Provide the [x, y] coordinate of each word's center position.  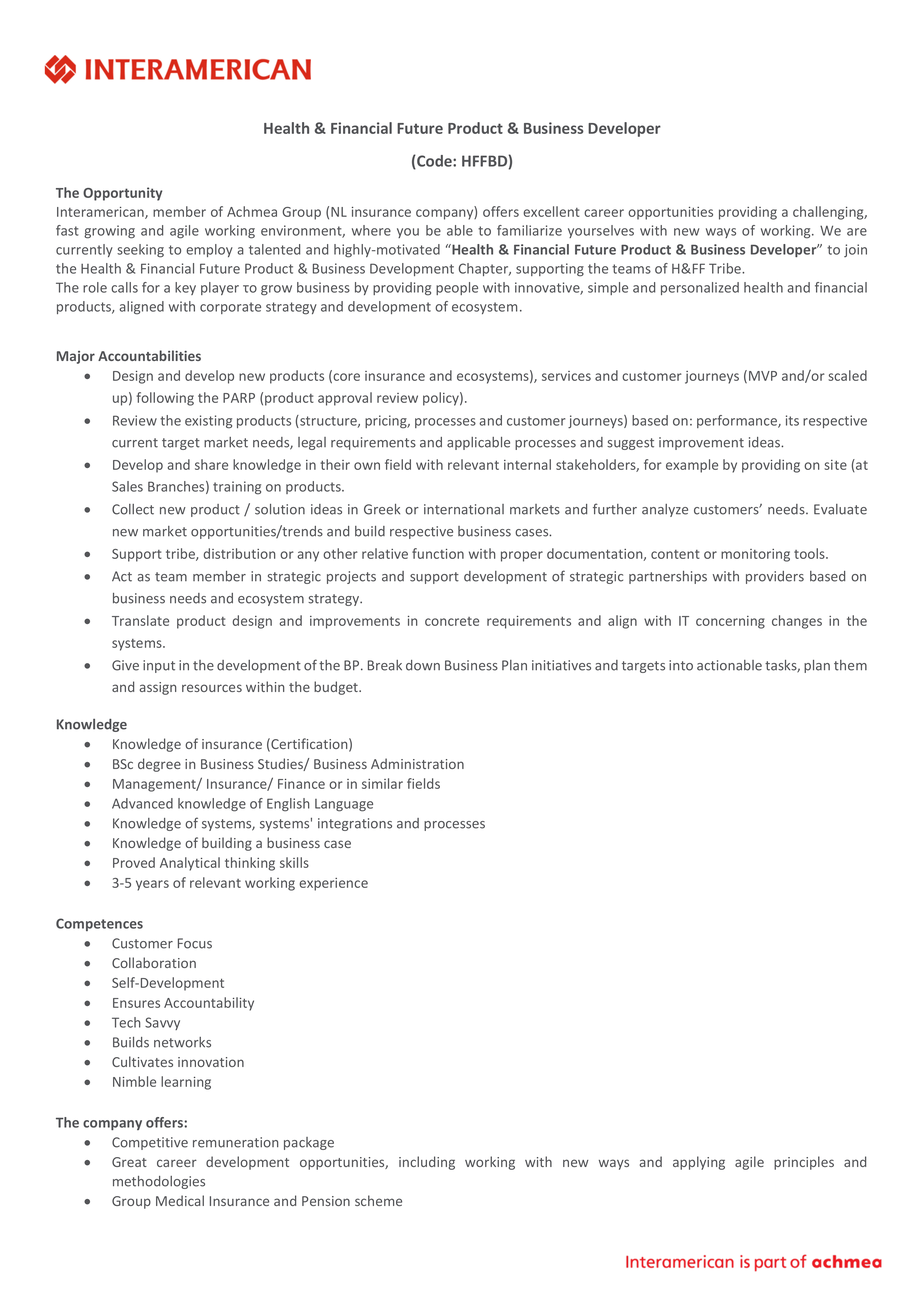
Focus [195, 943]
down [423, 665]
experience [333, 884]
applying [699, 1163]
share [211, 464]
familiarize [529, 230]
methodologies [159, 1182]
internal [527, 464]
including [427, 1163]
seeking [140, 251]
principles [804, 1163]
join [855, 250]
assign [158, 688]
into [681, 665]
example [692, 466]
